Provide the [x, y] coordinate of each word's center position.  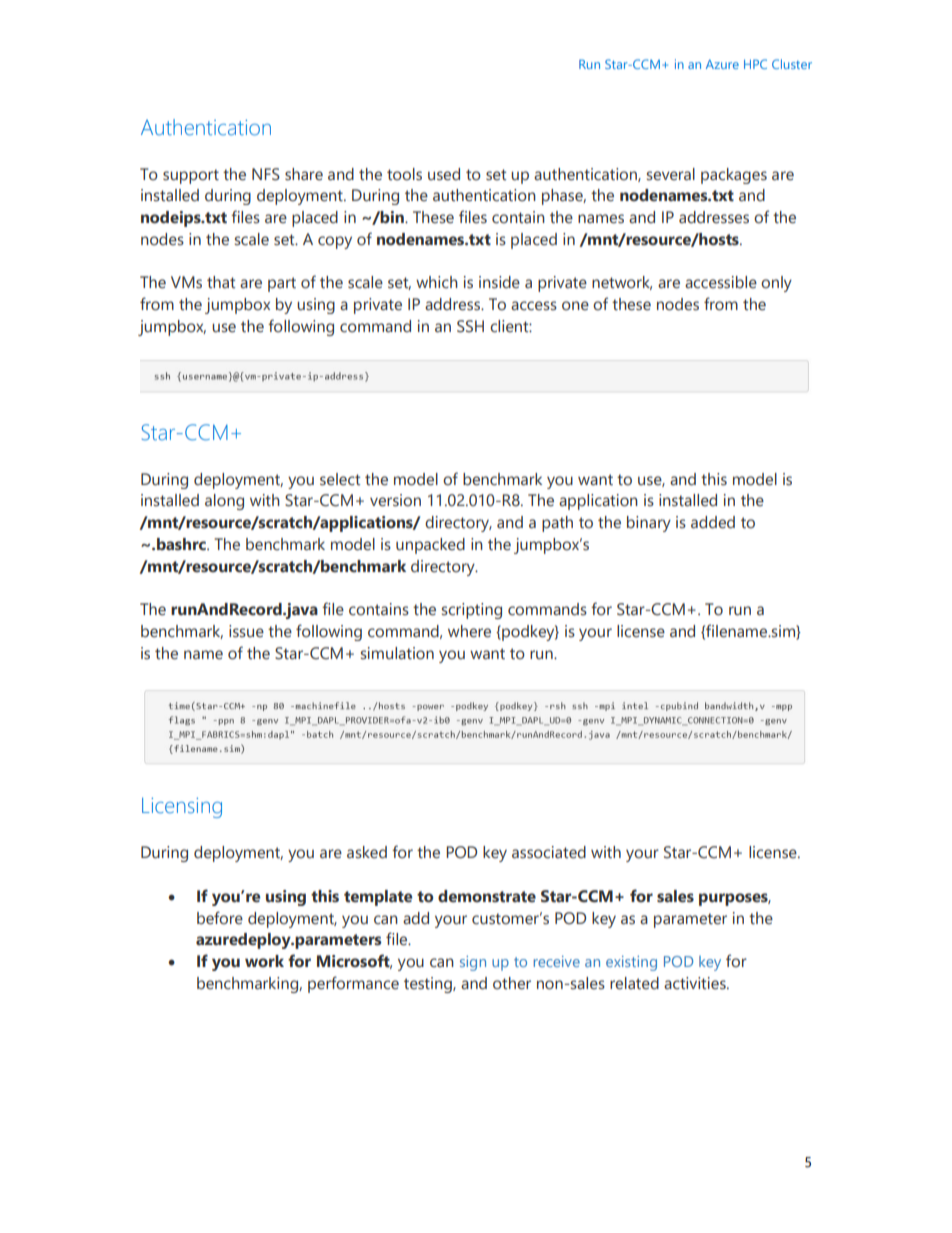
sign [473, 963]
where [469, 631]
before [220, 918]
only [776, 284]
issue [246, 631]
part [282, 284]
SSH [470, 326]
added [713, 522]
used [444, 174]
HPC [755, 64]
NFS [266, 174]
